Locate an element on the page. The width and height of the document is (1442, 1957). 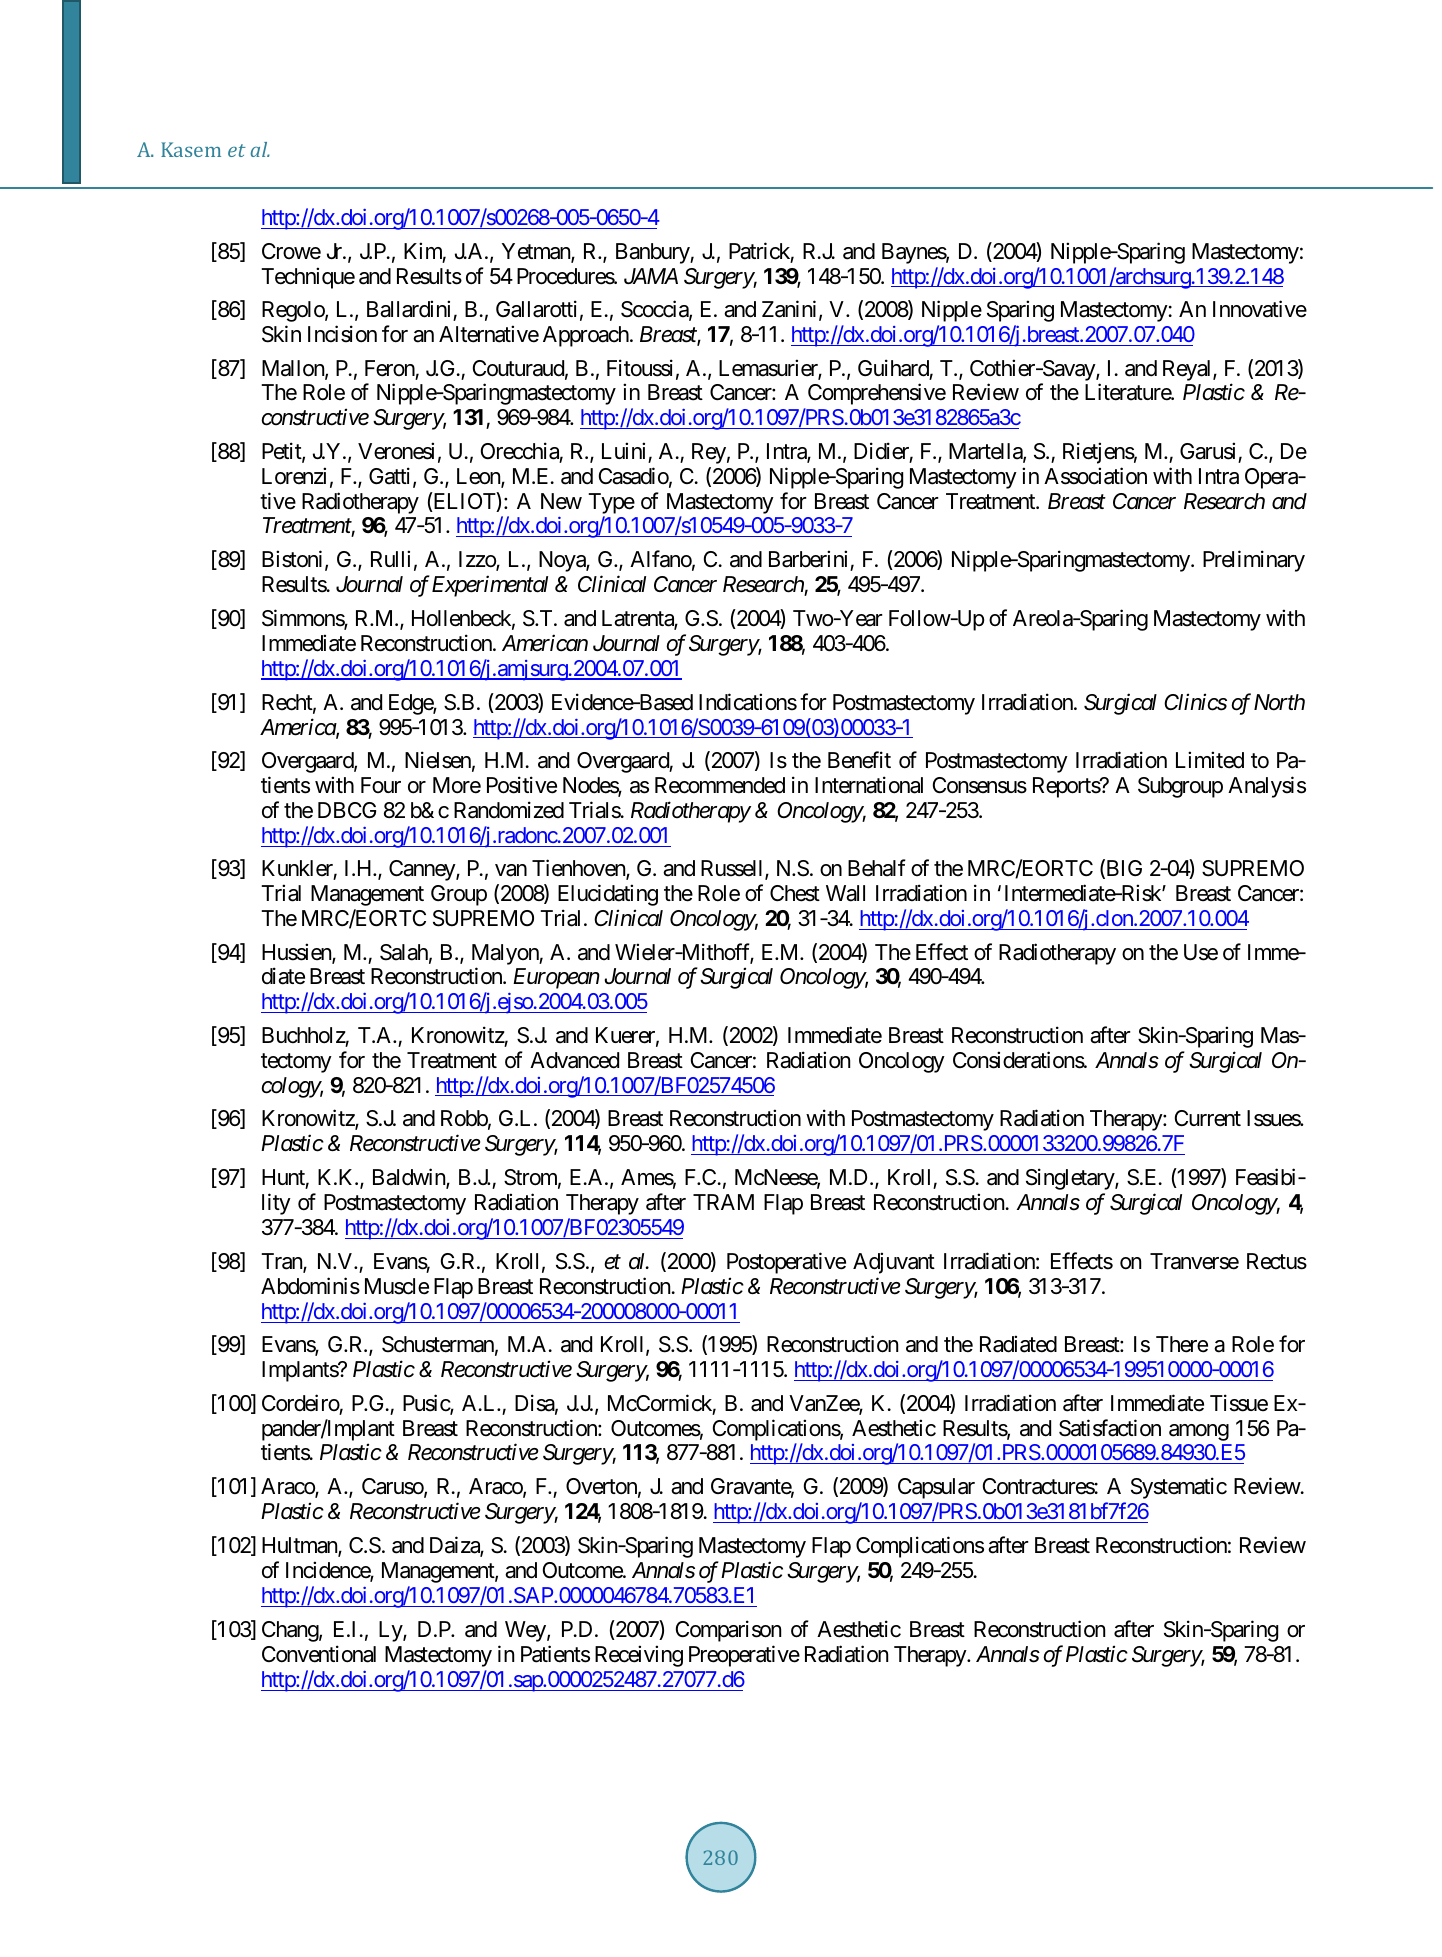
TRAM is located at coordinates (723, 1202).
